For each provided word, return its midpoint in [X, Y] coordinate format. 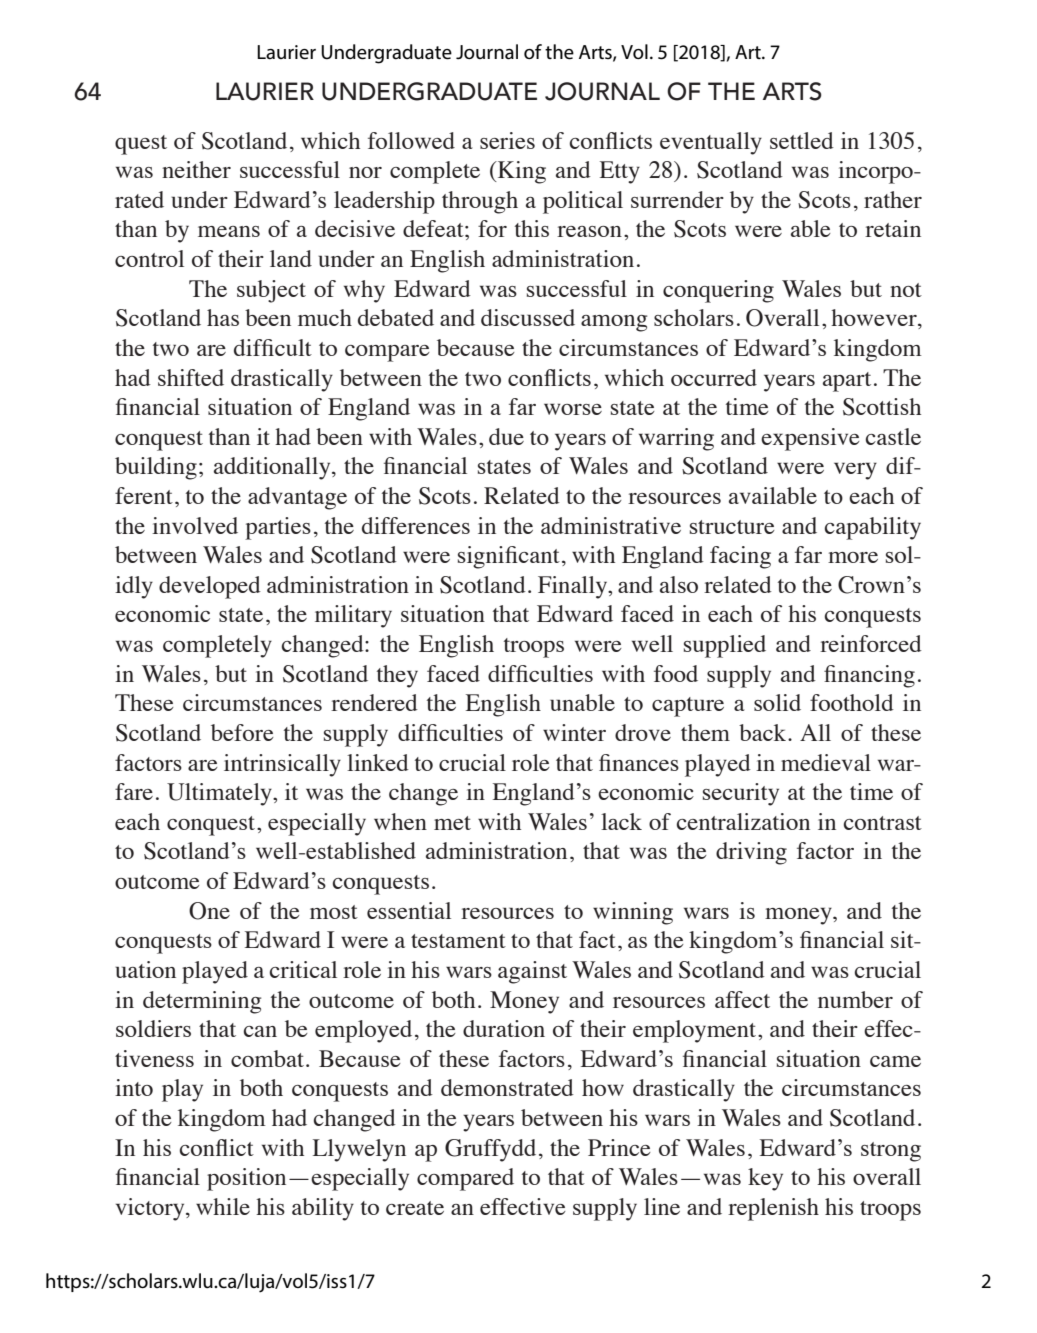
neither [196, 169]
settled [802, 140]
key [765, 1179]
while [223, 1206]
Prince [619, 1147]
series [507, 140]
